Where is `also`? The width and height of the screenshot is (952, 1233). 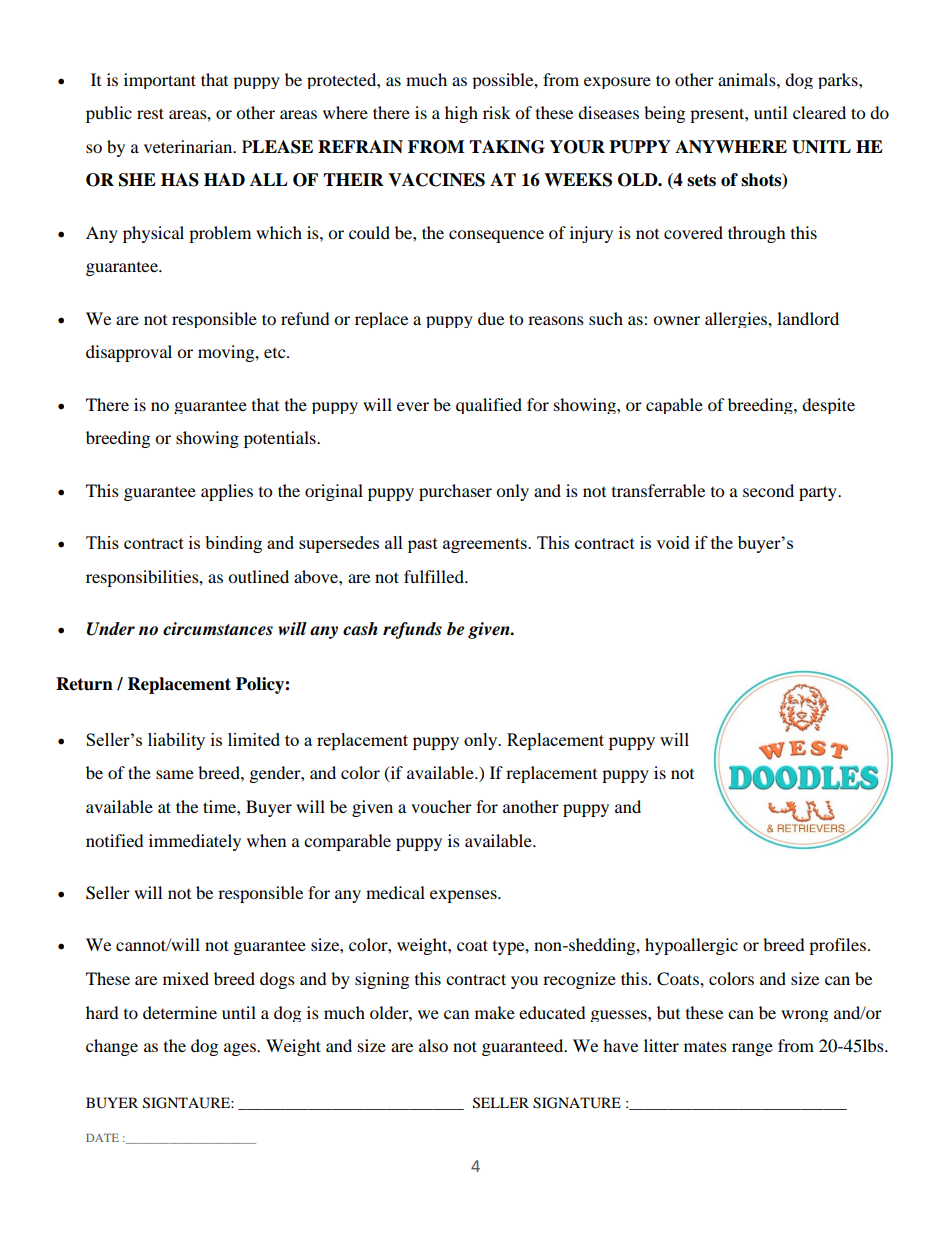
also is located at coordinates (433, 1045).
